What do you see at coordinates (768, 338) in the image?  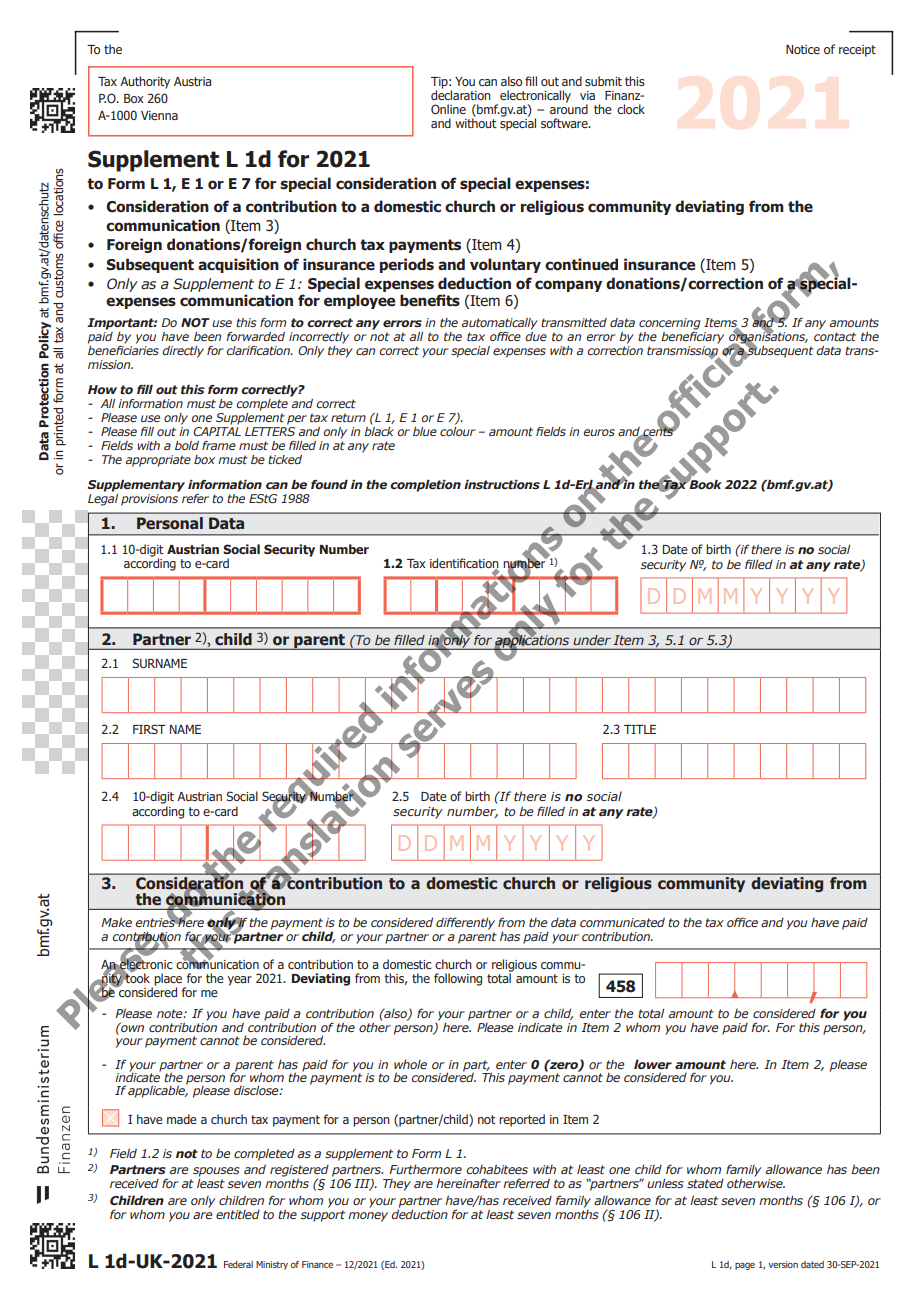 I see `organisations` at bounding box center [768, 338].
